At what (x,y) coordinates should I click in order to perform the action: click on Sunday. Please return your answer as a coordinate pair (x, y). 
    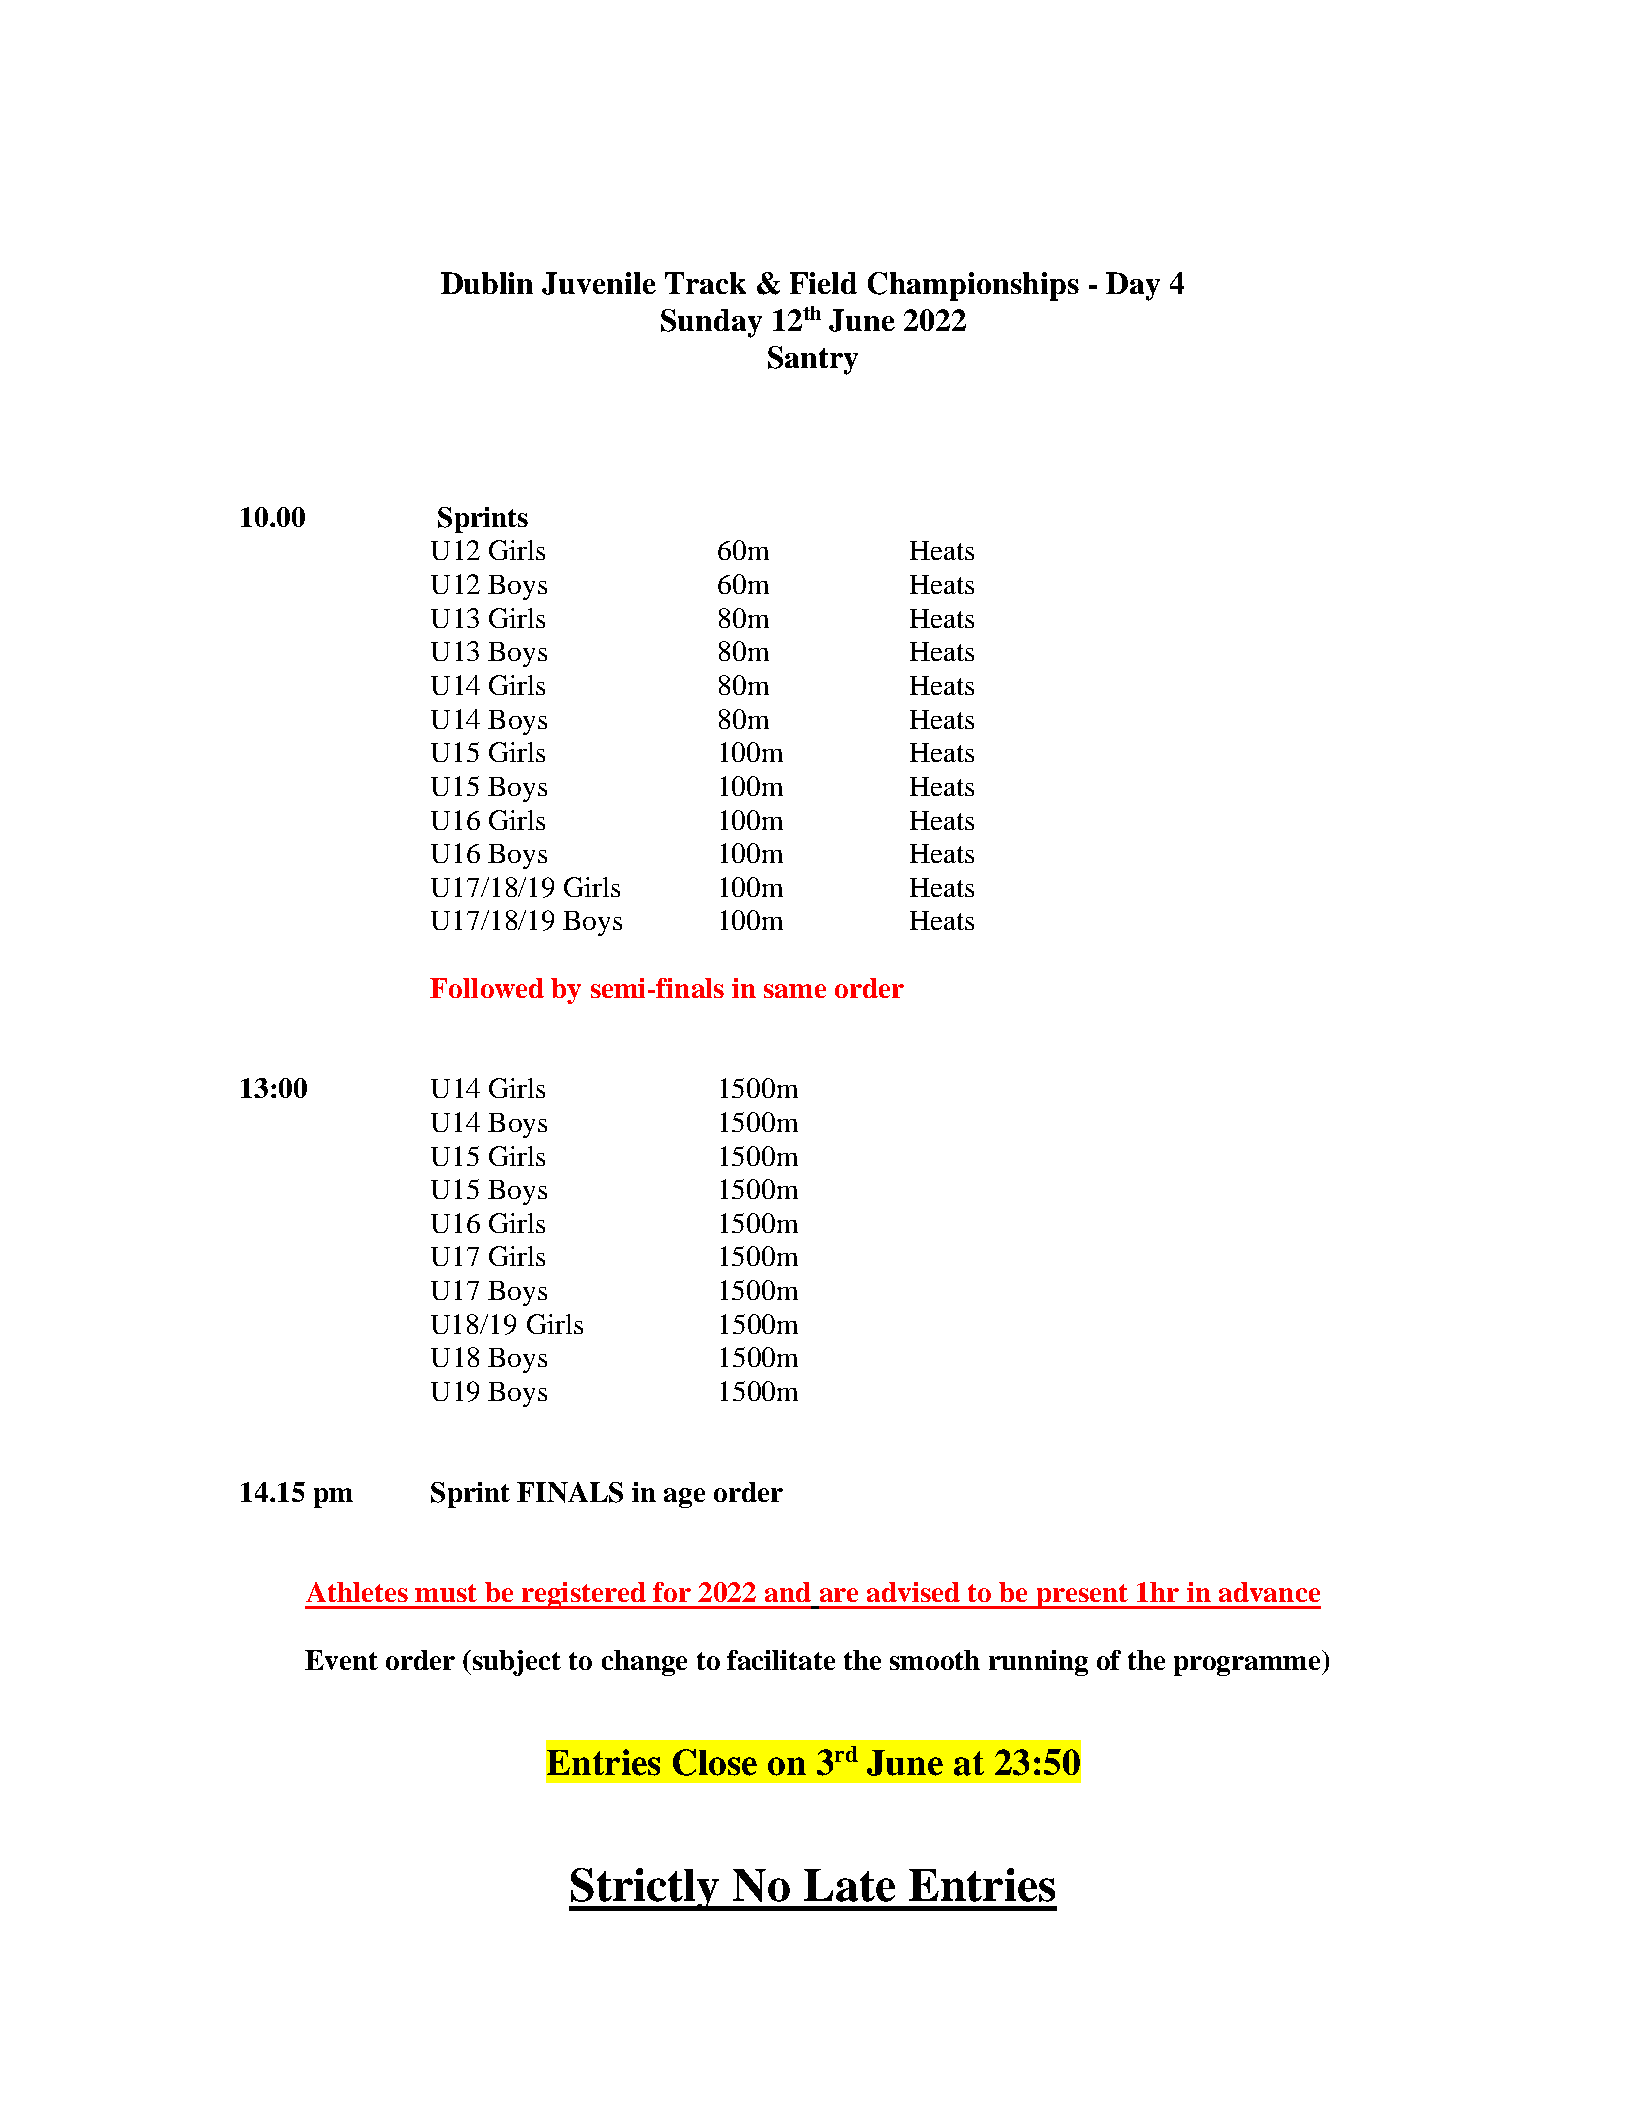
    Looking at the image, I should click on (711, 323).
